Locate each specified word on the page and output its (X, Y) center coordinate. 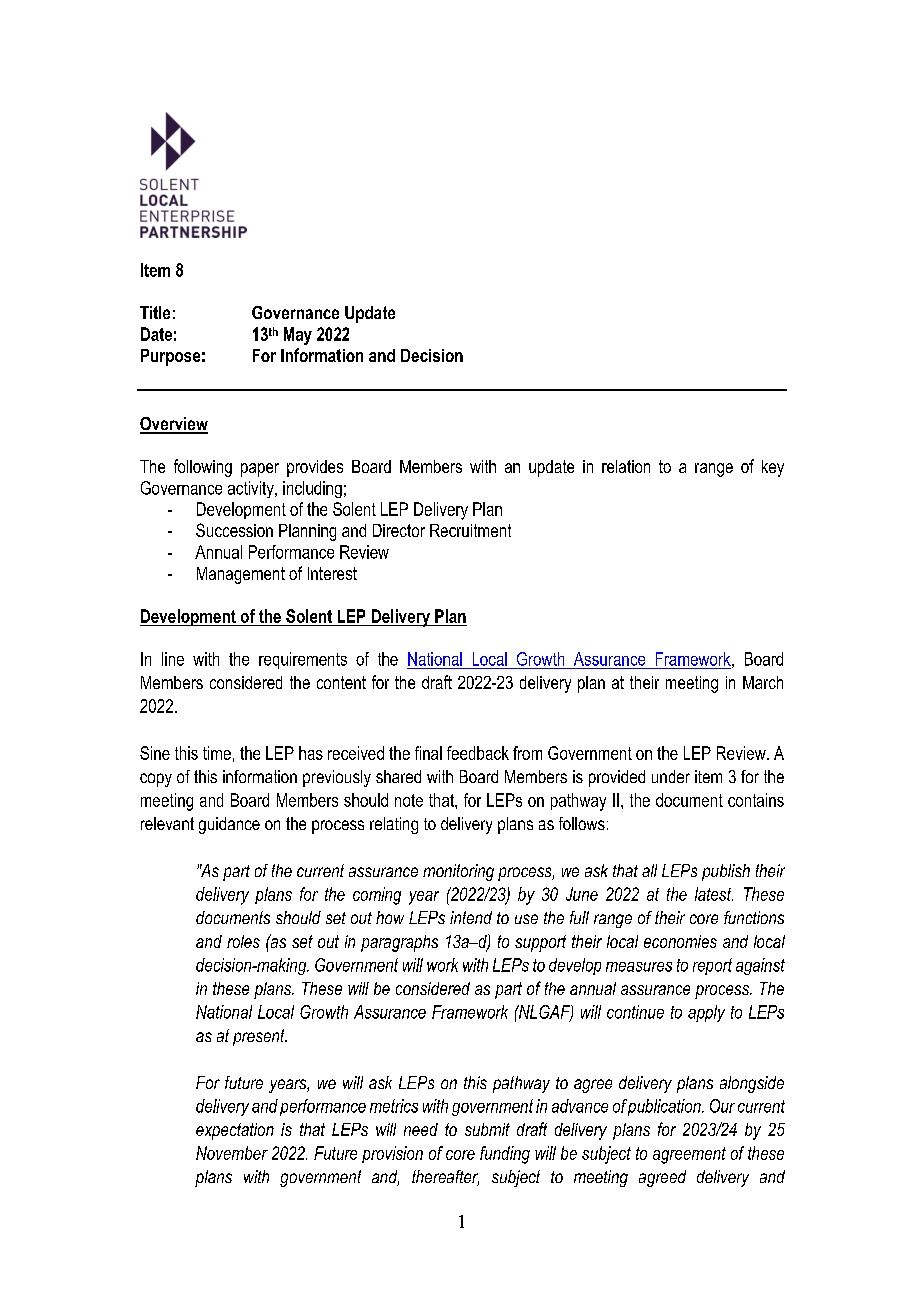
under (671, 776)
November (232, 1153)
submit (487, 1129)
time (217, 753)
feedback (478, 753)
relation (626, 466)
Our (722, 1106)
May (298, 336)
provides (315, 468)
